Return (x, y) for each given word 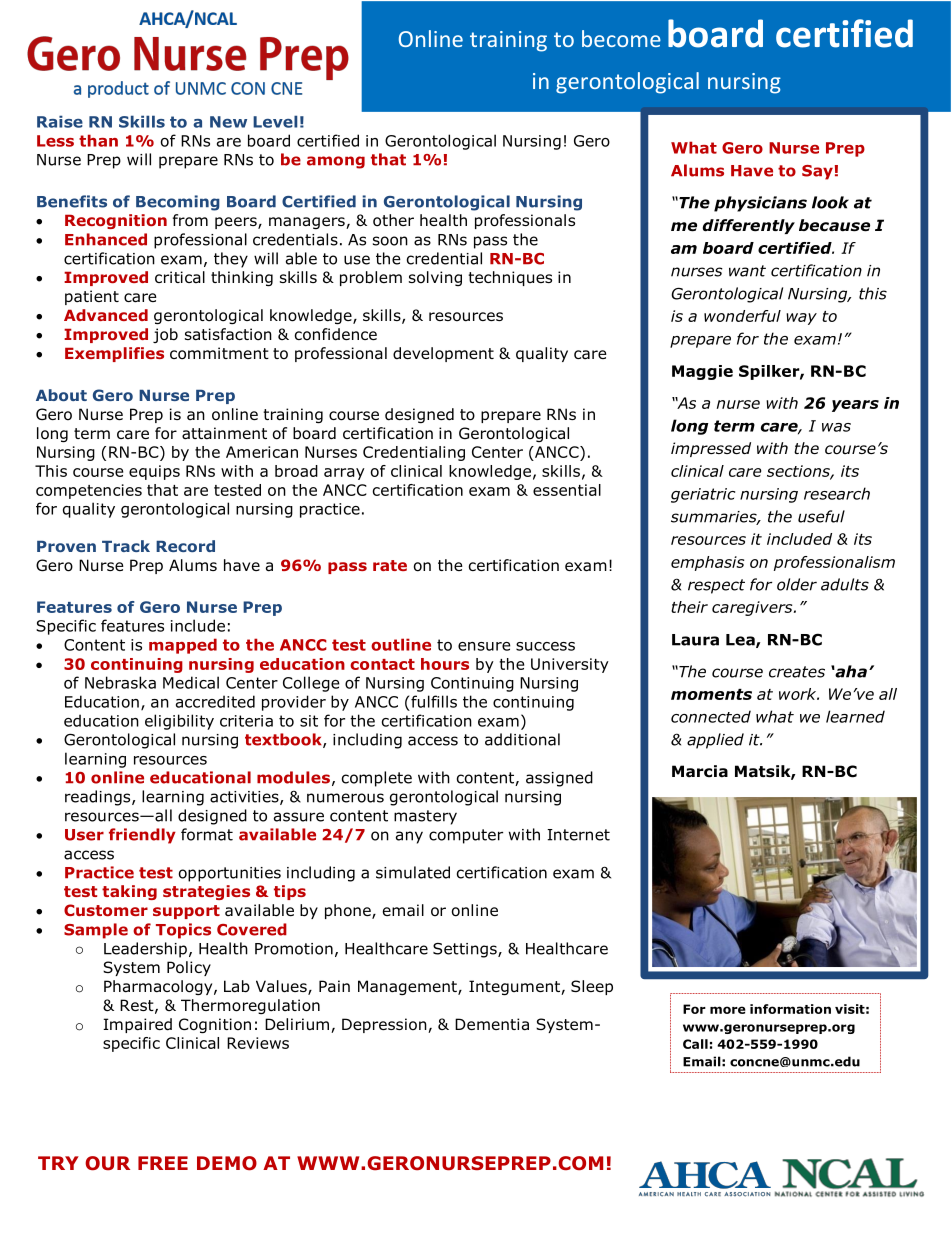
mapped (183, 646)
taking (129, 892)
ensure (484, 646)
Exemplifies (114, 354)
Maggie (702, 372)
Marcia (700, 771)
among (336, 162)
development (443, 354)
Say (817, 172)
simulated (413, 872)
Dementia (492, 1024)
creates (797, 672)
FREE (163, 1163)
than (98, 140)
